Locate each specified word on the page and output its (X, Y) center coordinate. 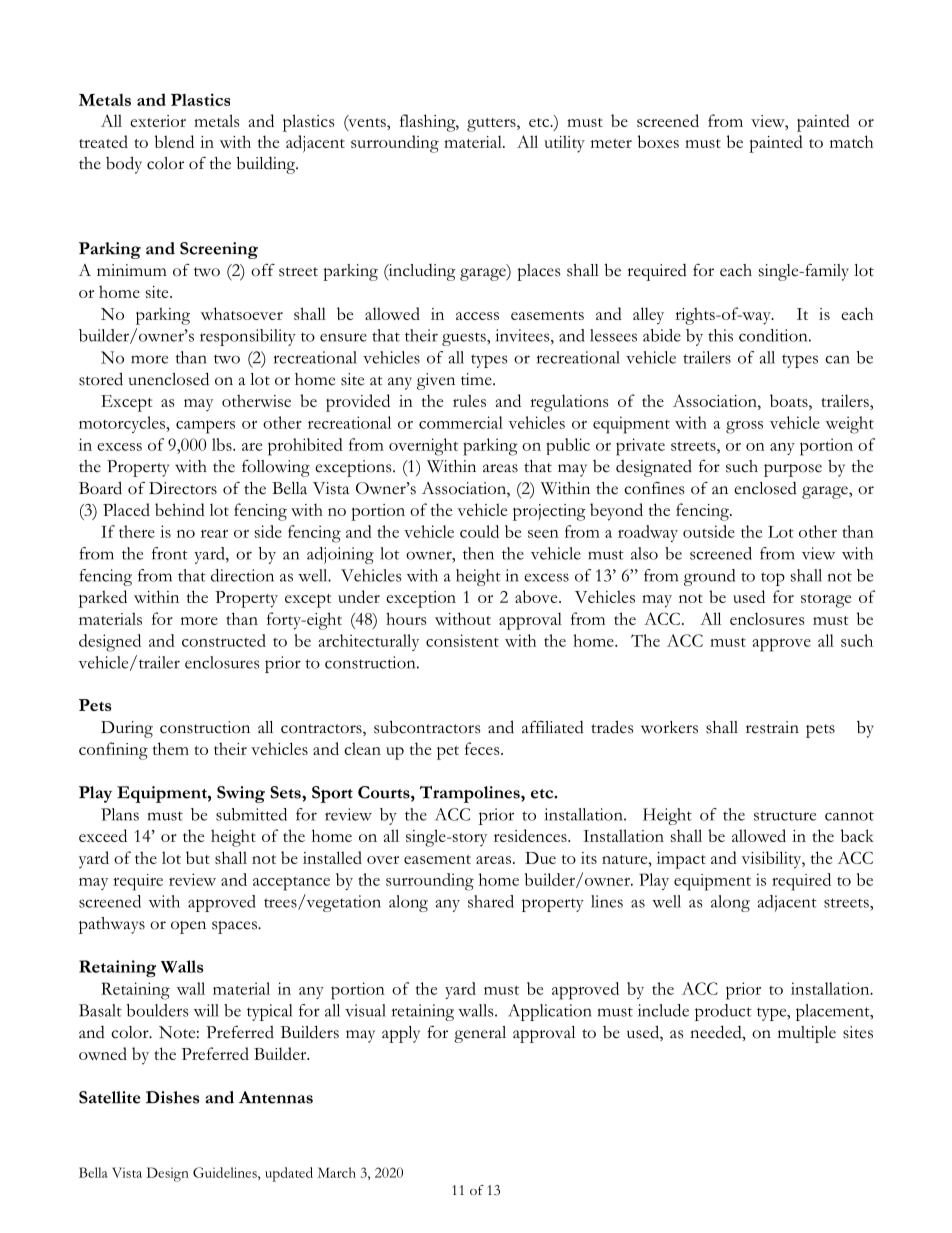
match (851, 141)
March (336, 1172)
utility (564, 144)
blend (174, 141)
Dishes (172, 1097)
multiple (807, 1034)
